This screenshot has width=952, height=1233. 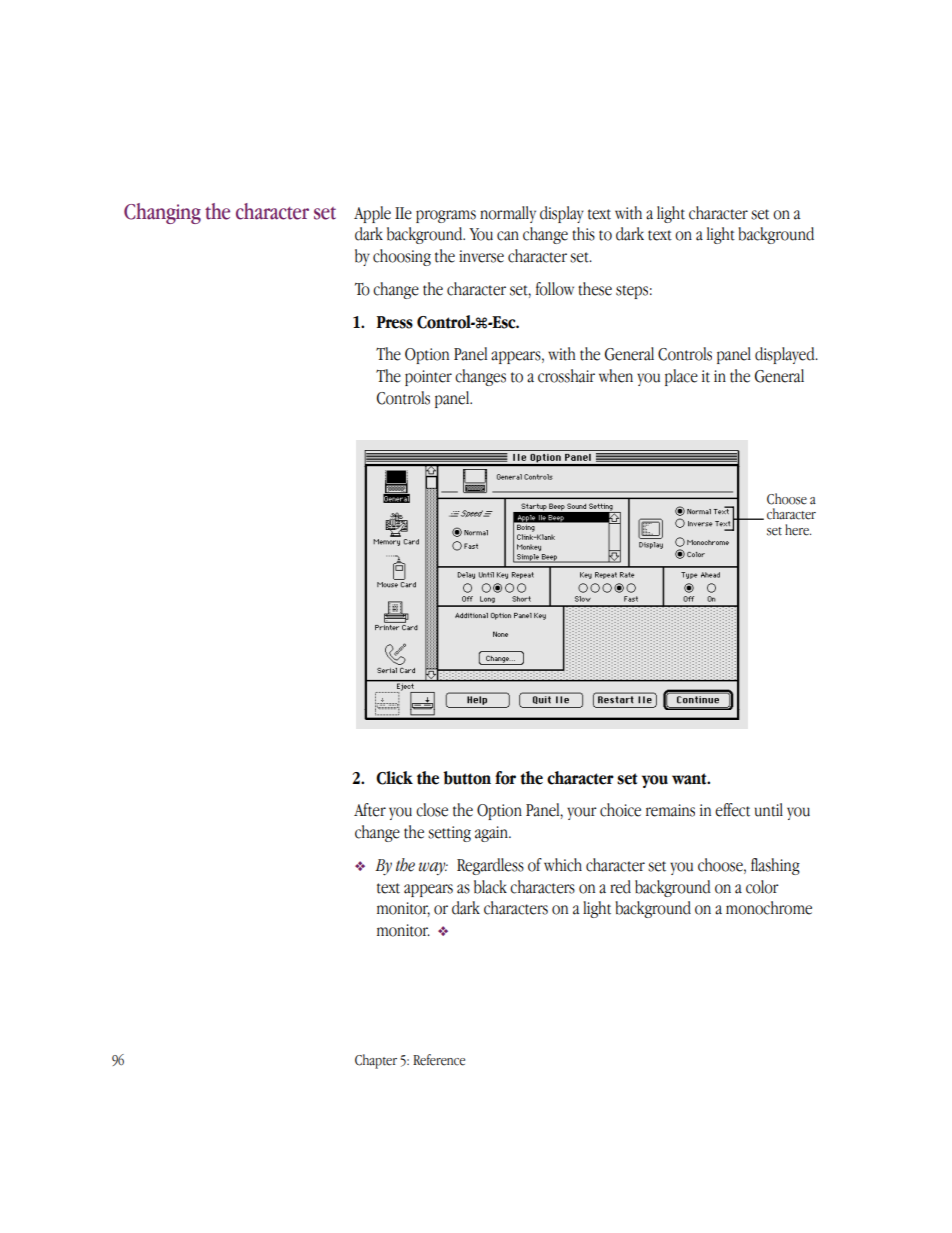 I want to click on here, so click(x=798, y=530).
